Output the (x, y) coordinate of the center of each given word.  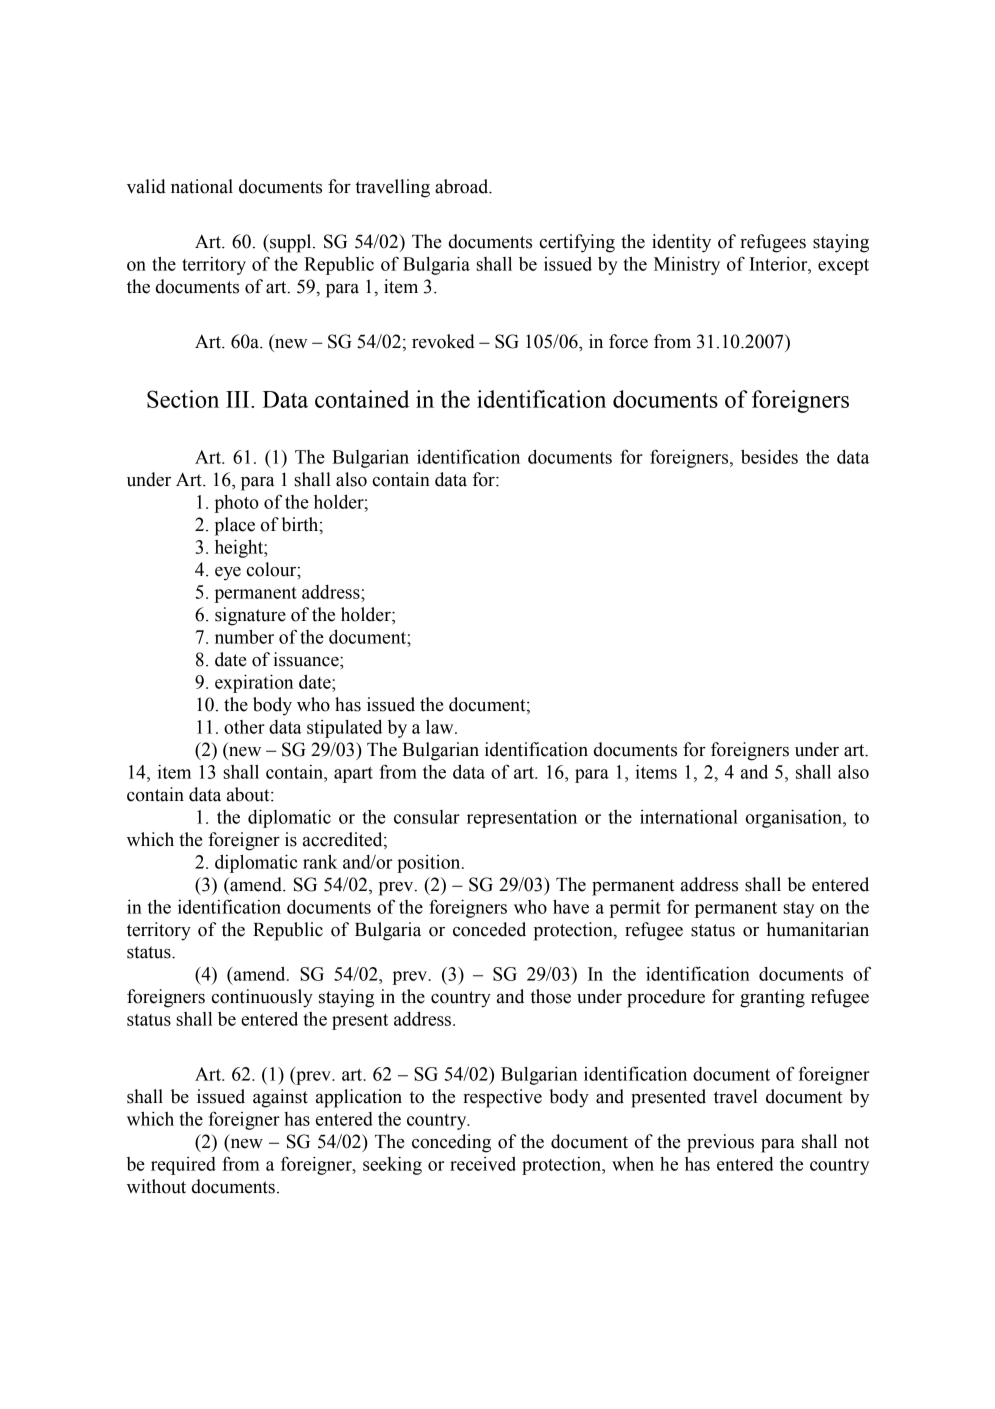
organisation (795, 818)
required (183, 1166)
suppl (291, 243)
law (441, 727)
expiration (254, 683)
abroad (463, 186)
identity (681, 243)
